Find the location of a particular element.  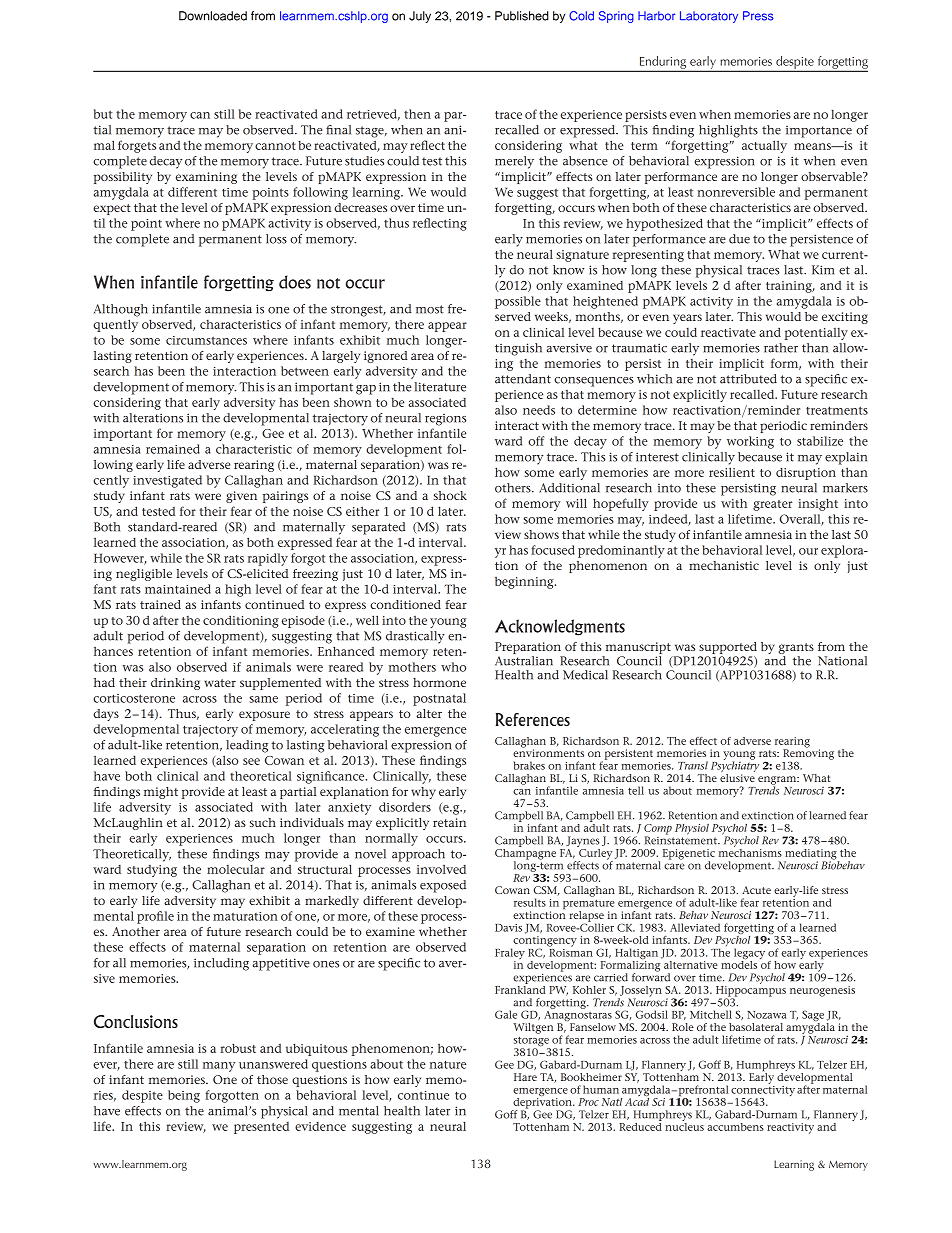

mechanisms is located at coordinates (750, 851).
